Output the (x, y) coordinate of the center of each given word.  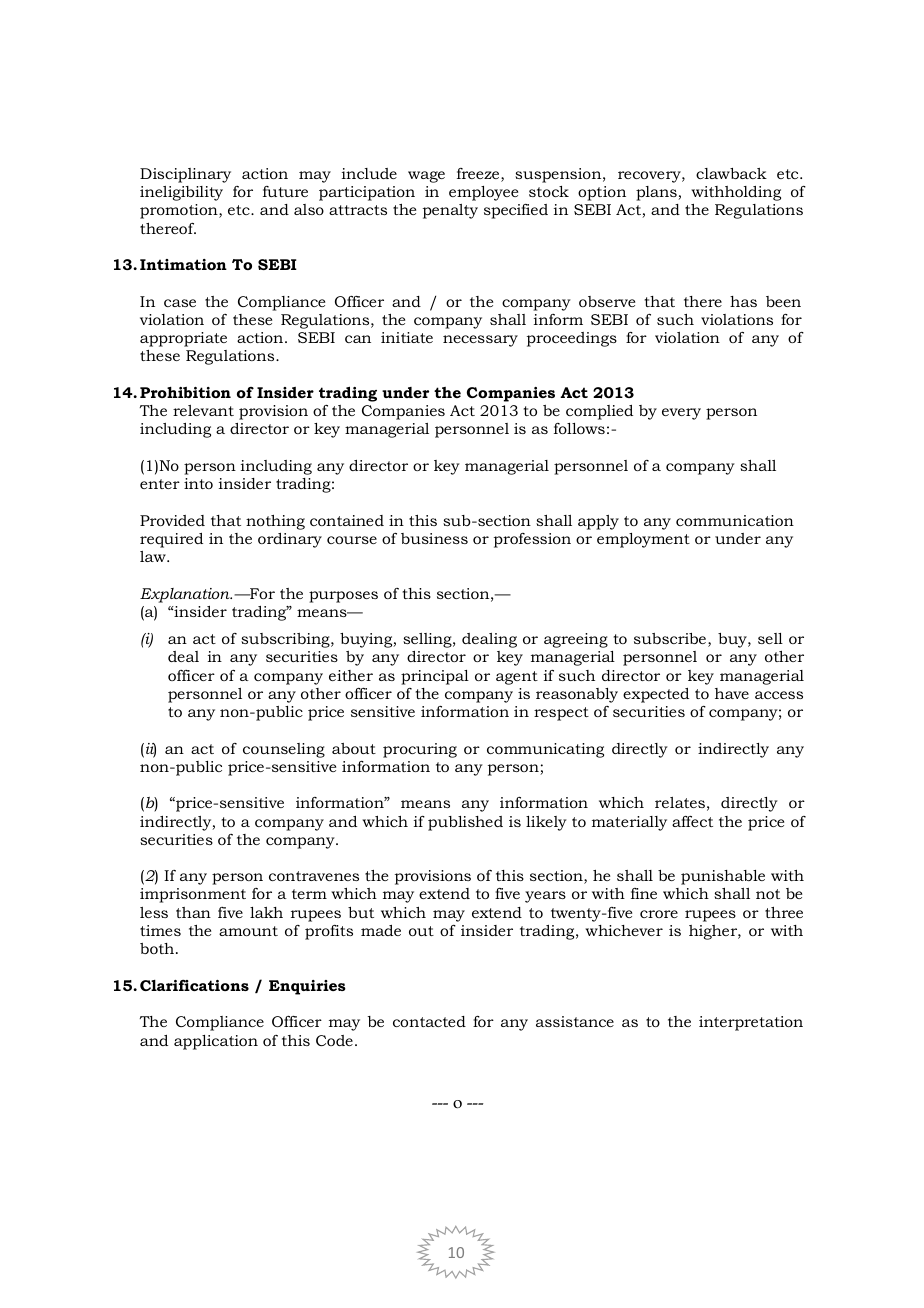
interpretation (751, 1023)
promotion (180, 211)
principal (435, 677)
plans (657, 193)
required (171, 540)
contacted (429, 1021)
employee (483, 193)
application (216, 1042)
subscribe (671, 640)
